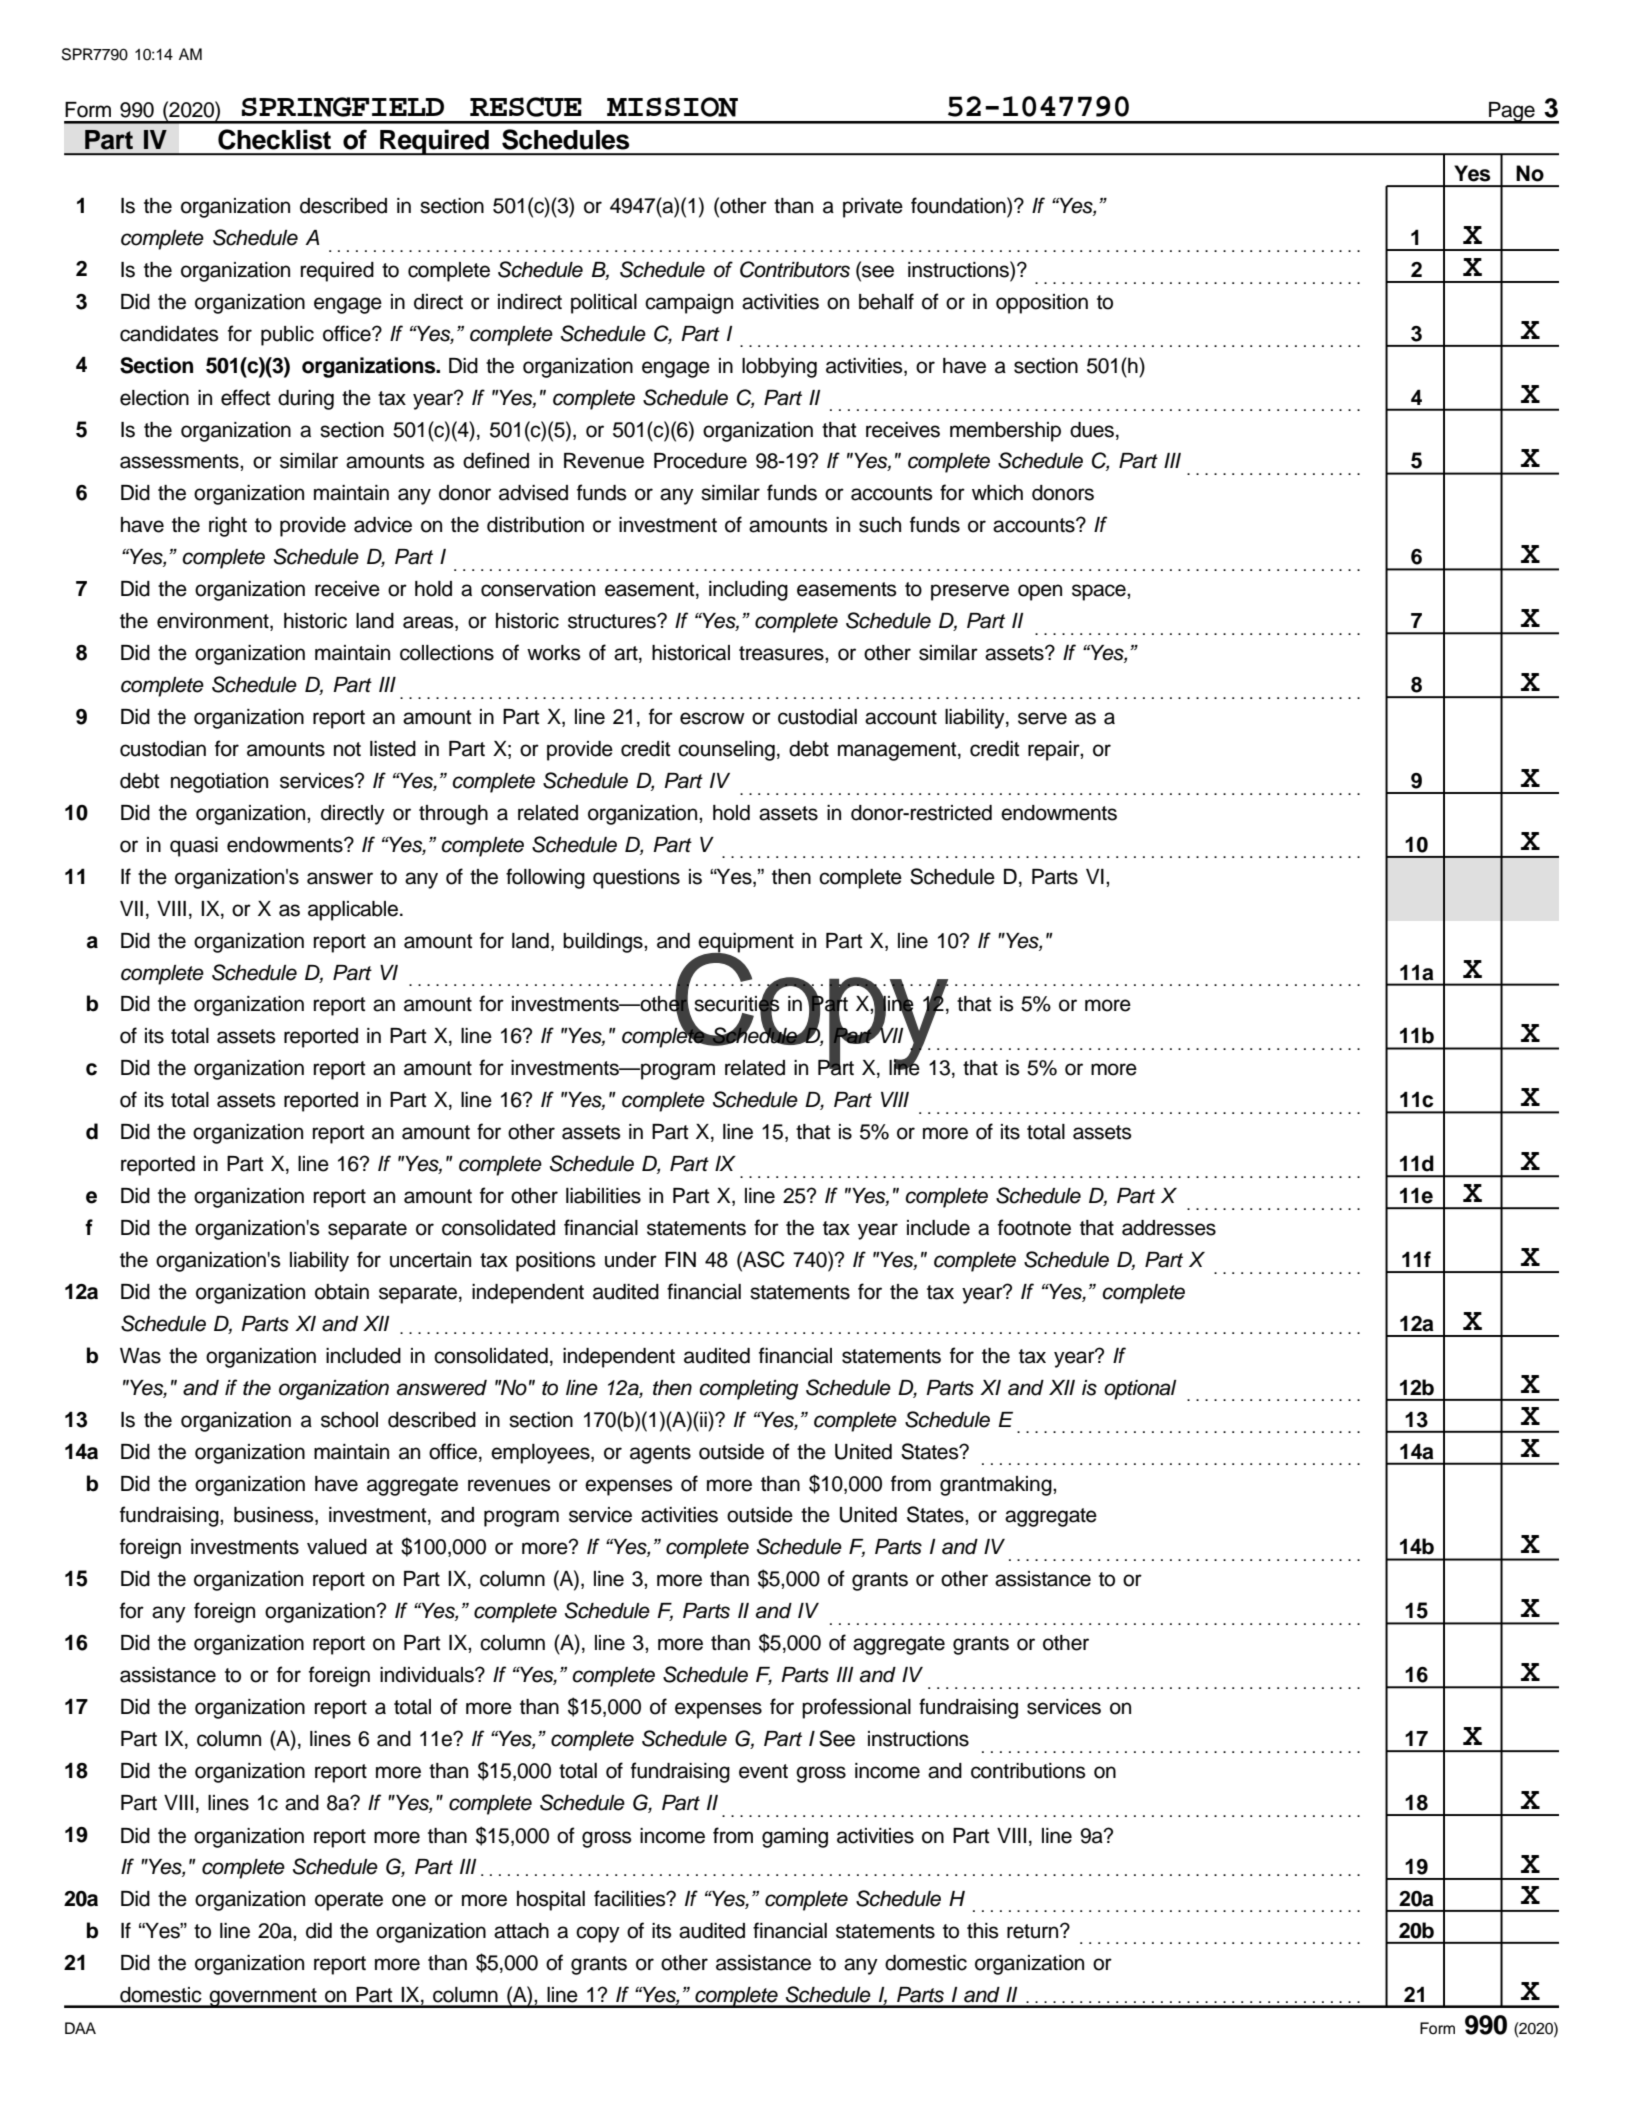 The height and width of the image is (2108, 1629). Describe the element at coordinates (263, 1998) in the image. I see `government` at that location.
